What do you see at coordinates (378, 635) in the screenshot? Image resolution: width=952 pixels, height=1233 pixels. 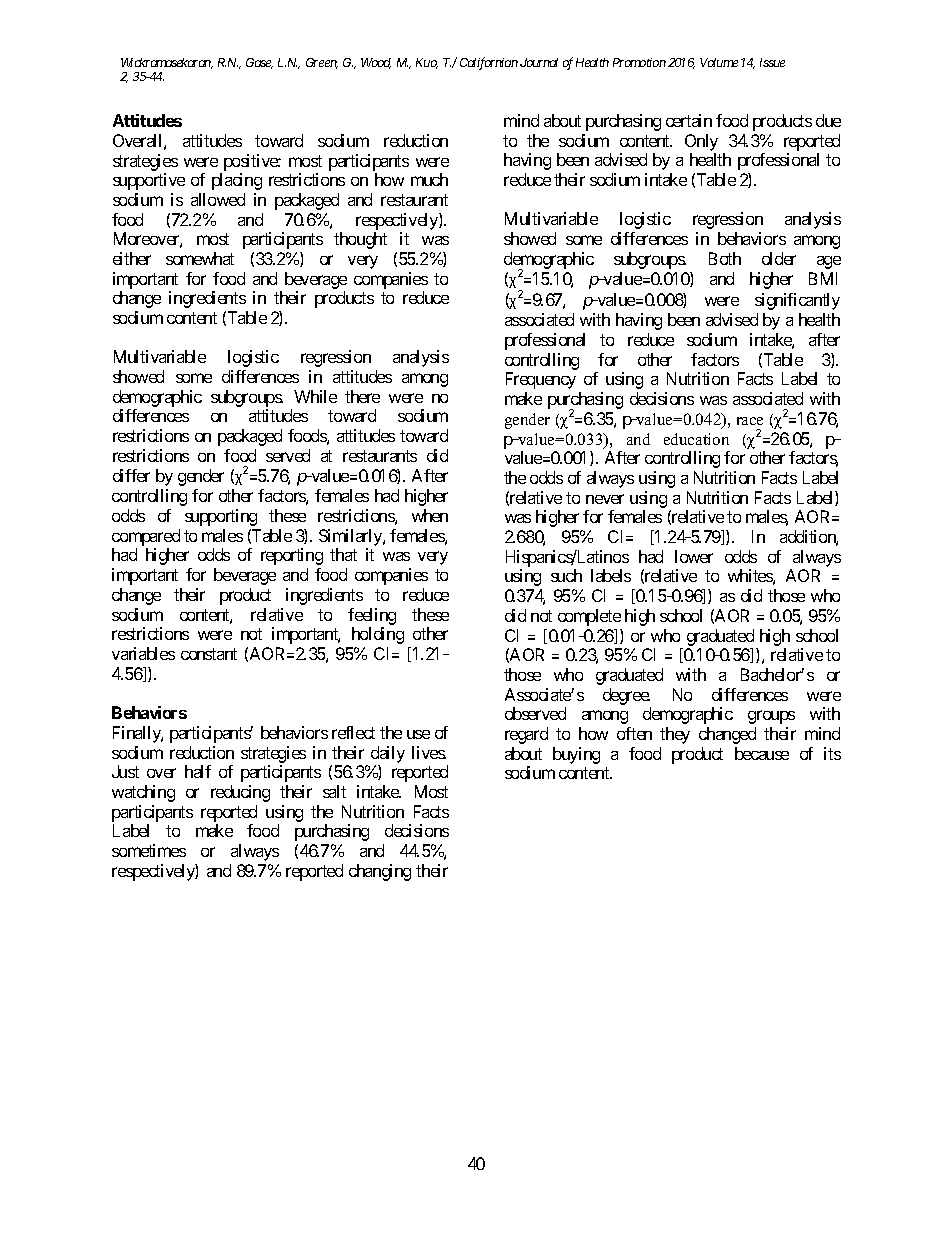 I see `holding` at bounding box center [378, 635].
